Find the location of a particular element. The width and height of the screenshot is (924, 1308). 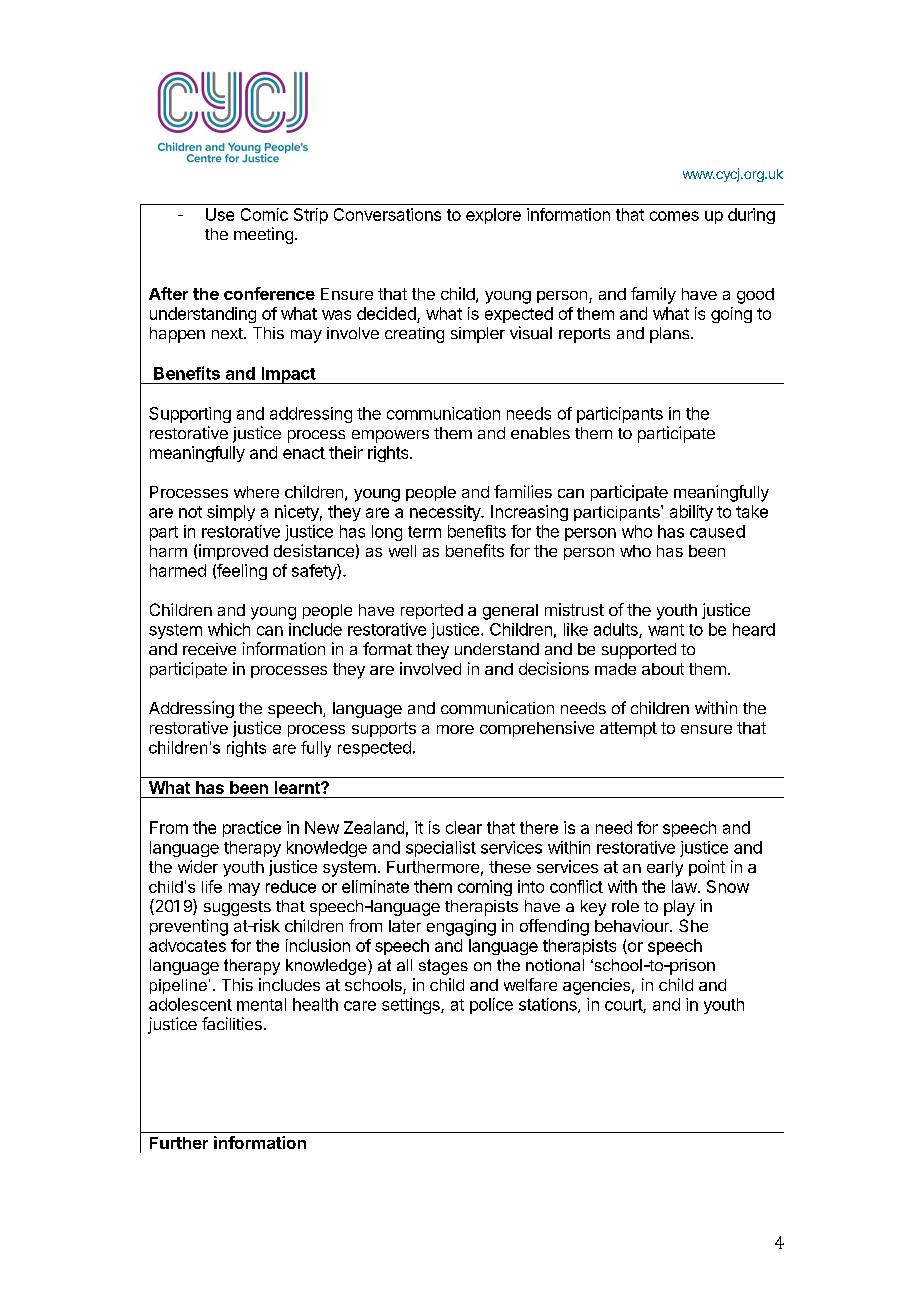

explore is located at coordinates (493, 216).
